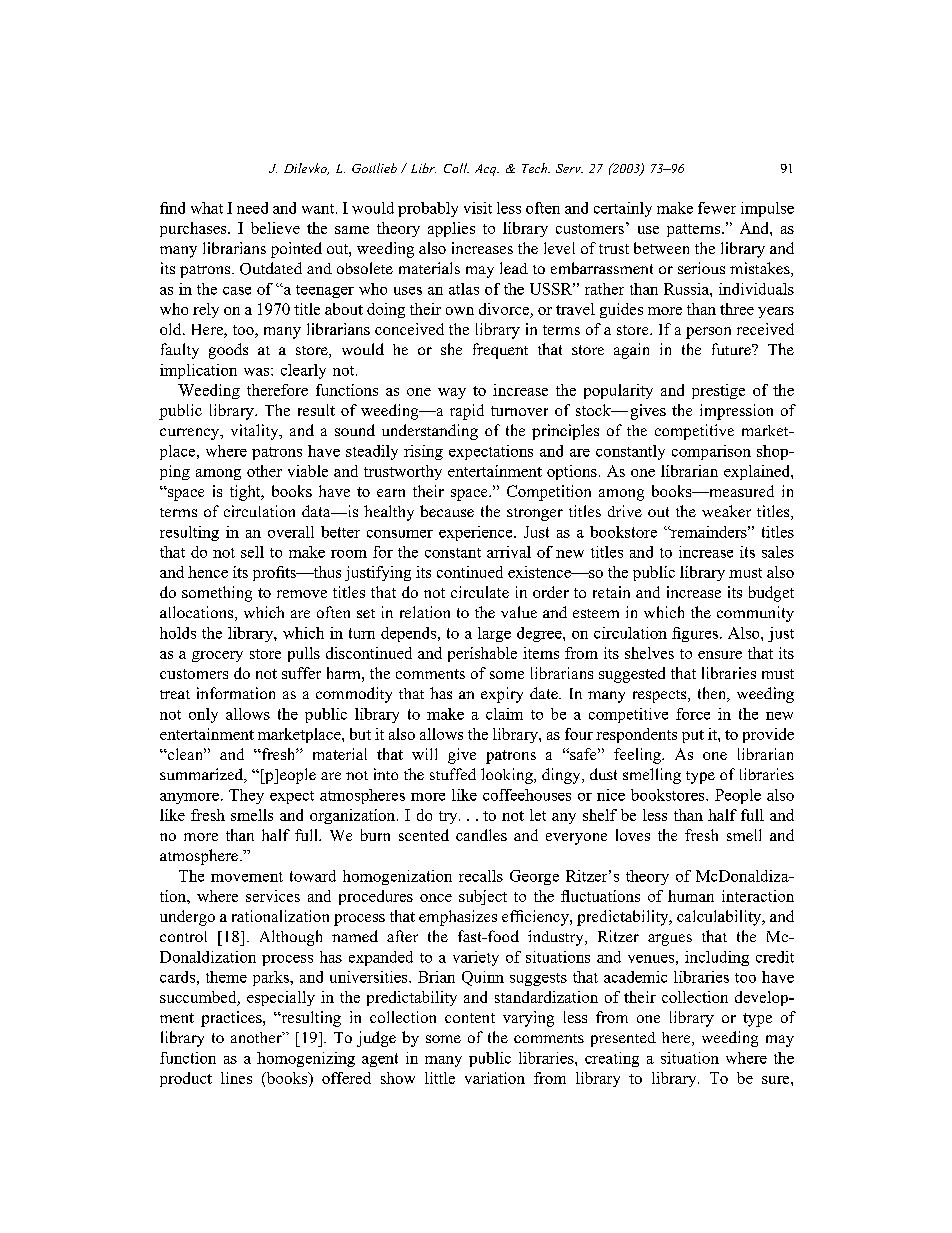  I want to click on stuffed, so click(453, 774).
